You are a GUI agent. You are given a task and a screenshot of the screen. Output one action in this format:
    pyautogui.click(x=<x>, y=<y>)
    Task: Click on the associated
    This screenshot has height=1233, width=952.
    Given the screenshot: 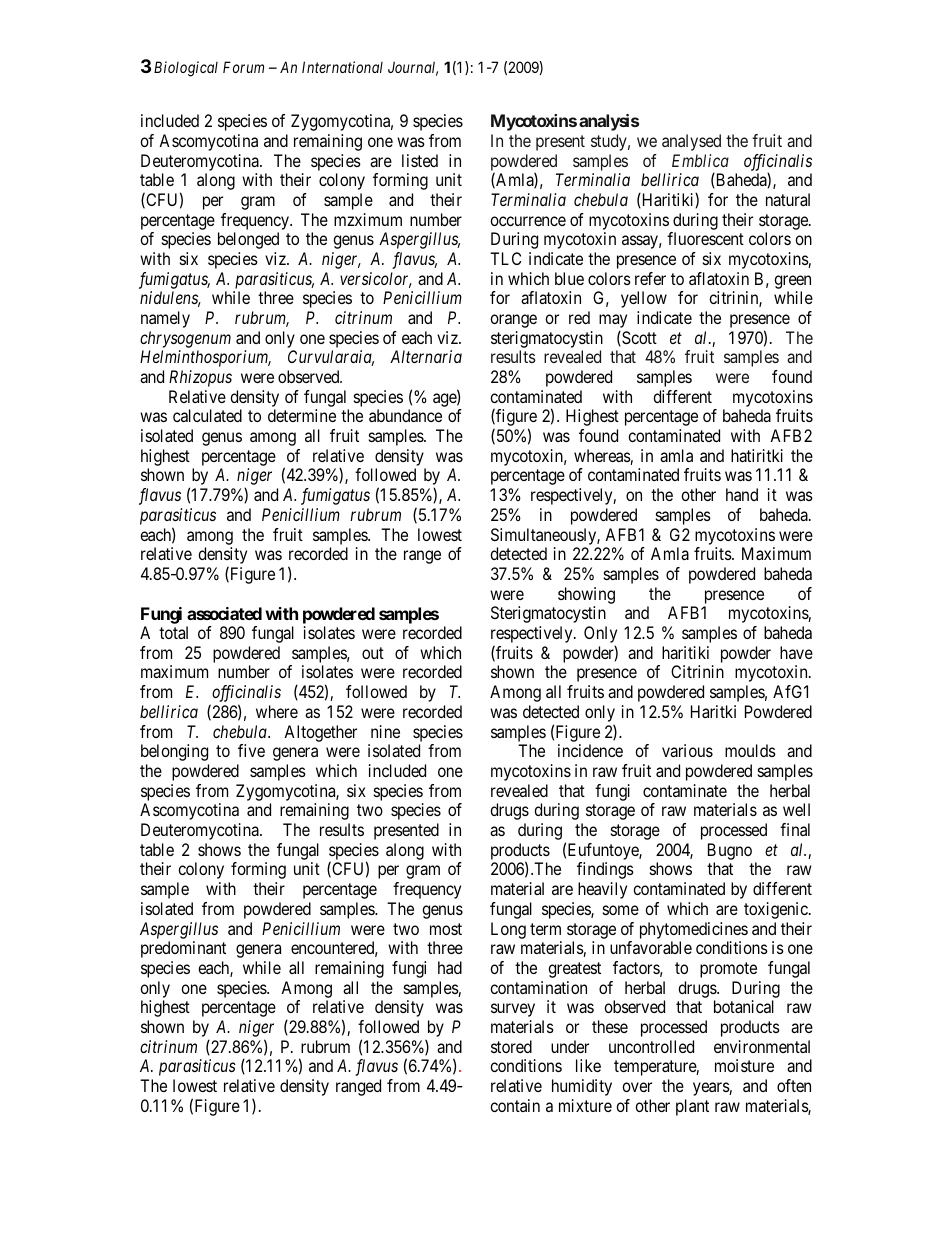 What is the action you would take?
    pyautogui.click(x=224, y=613)
